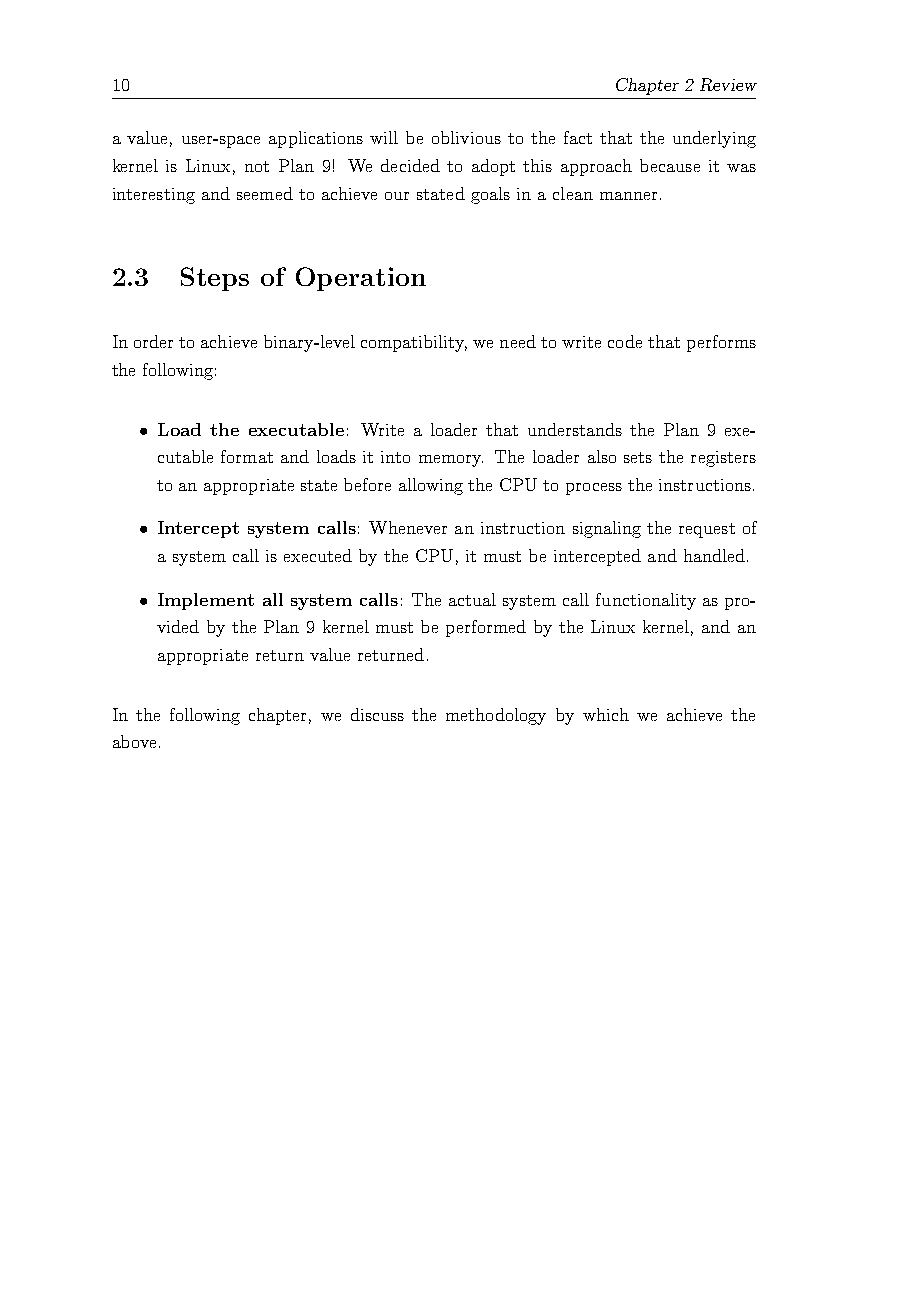 This screenshot has width=924, height=1308. What do you see at coordinates (466, 137) in the screenshot?
I see `oblivious` at bounding box center [466, 137].
